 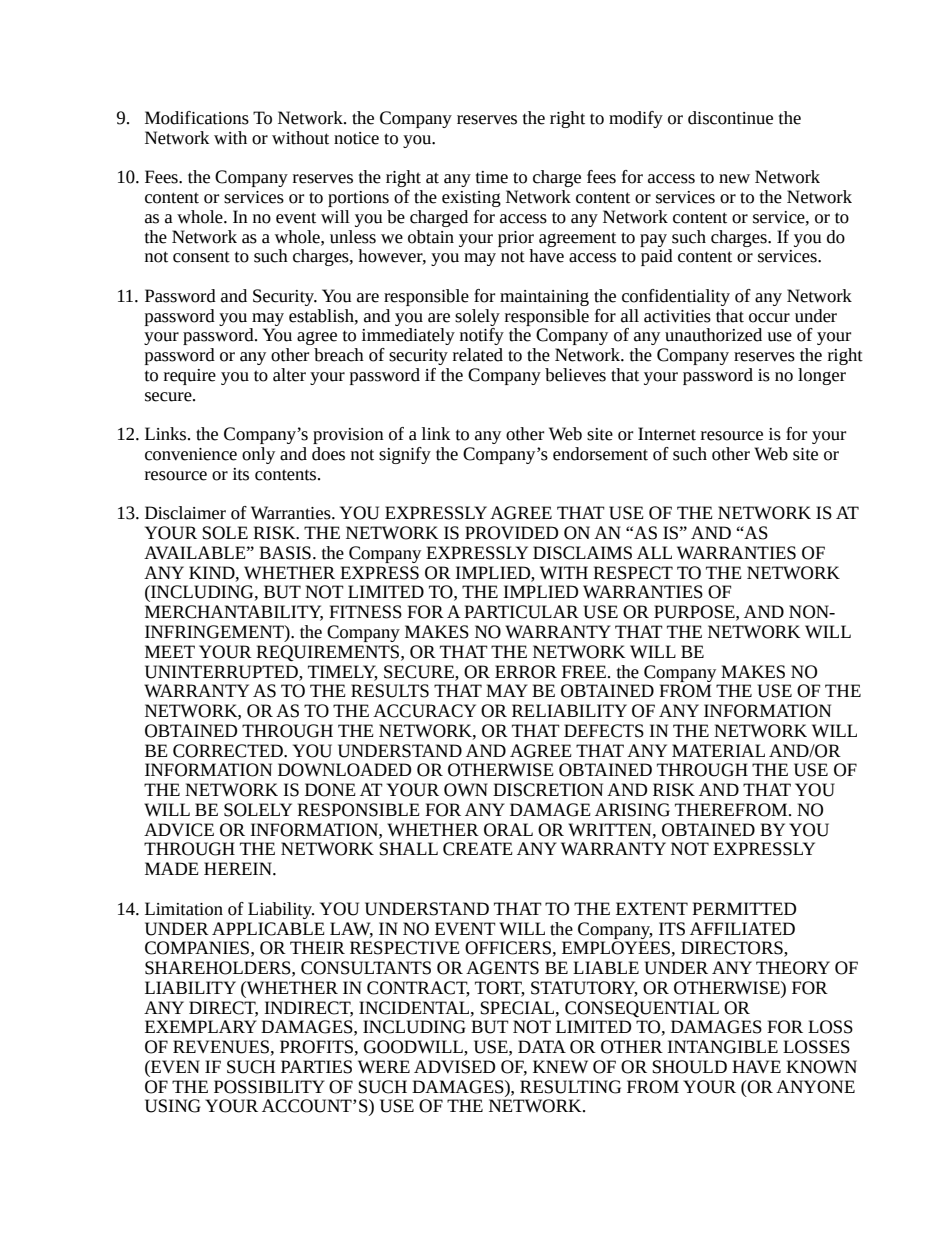 What do you see at coordinates (730, 118) in the image?
I see `discontinue` at bounding box center [730, 118].
